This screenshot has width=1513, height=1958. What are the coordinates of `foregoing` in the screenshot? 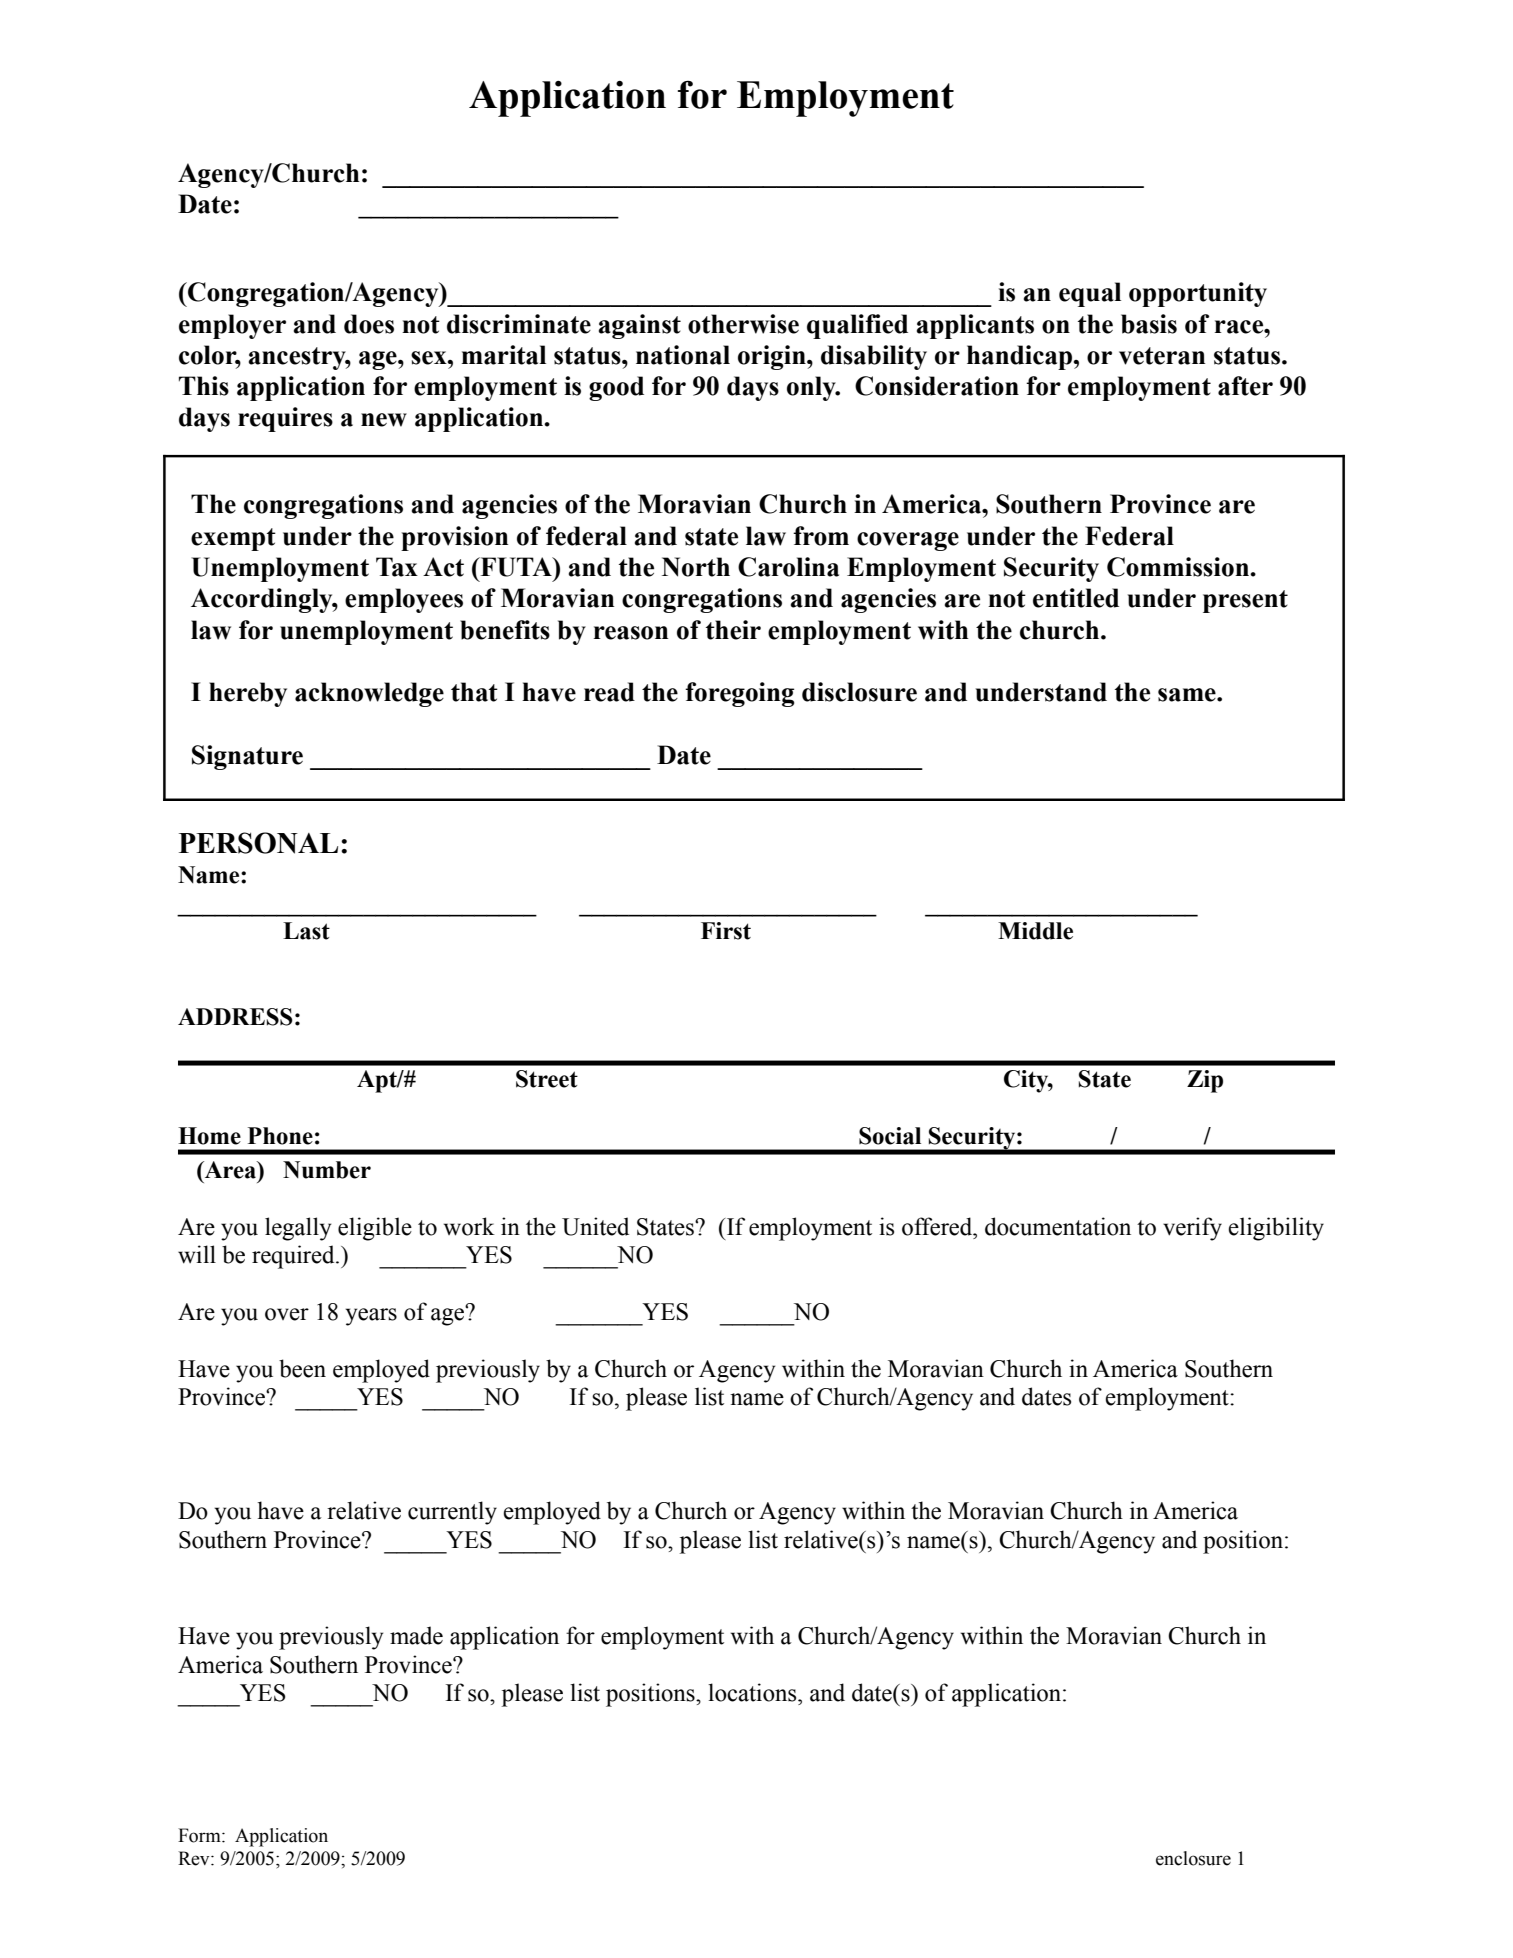 It's located at (740, 694).
